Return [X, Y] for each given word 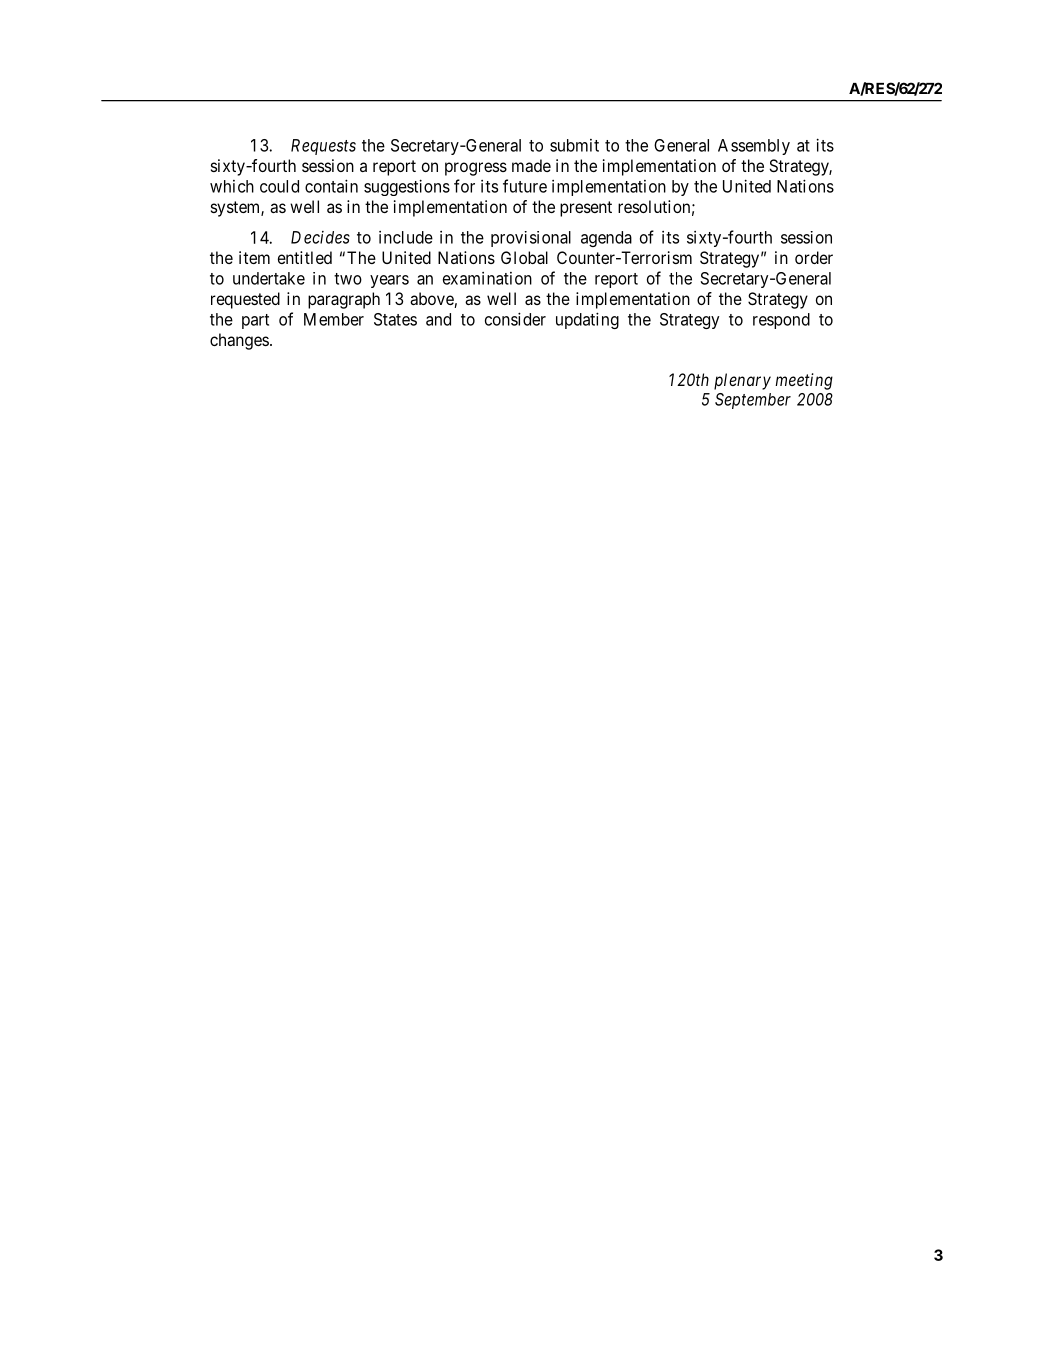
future [525, 186]
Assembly [754, 147]
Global [524, 257]
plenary [742, 381]
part [255, 321]
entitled [305, 257]
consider [515, 319]
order [814, 257]
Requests [323, 147]
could [279, 186]
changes [239, 341]
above [432, 300]
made [531, 165]
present [586, 209]
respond [781, 321]
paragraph [344, 300]
